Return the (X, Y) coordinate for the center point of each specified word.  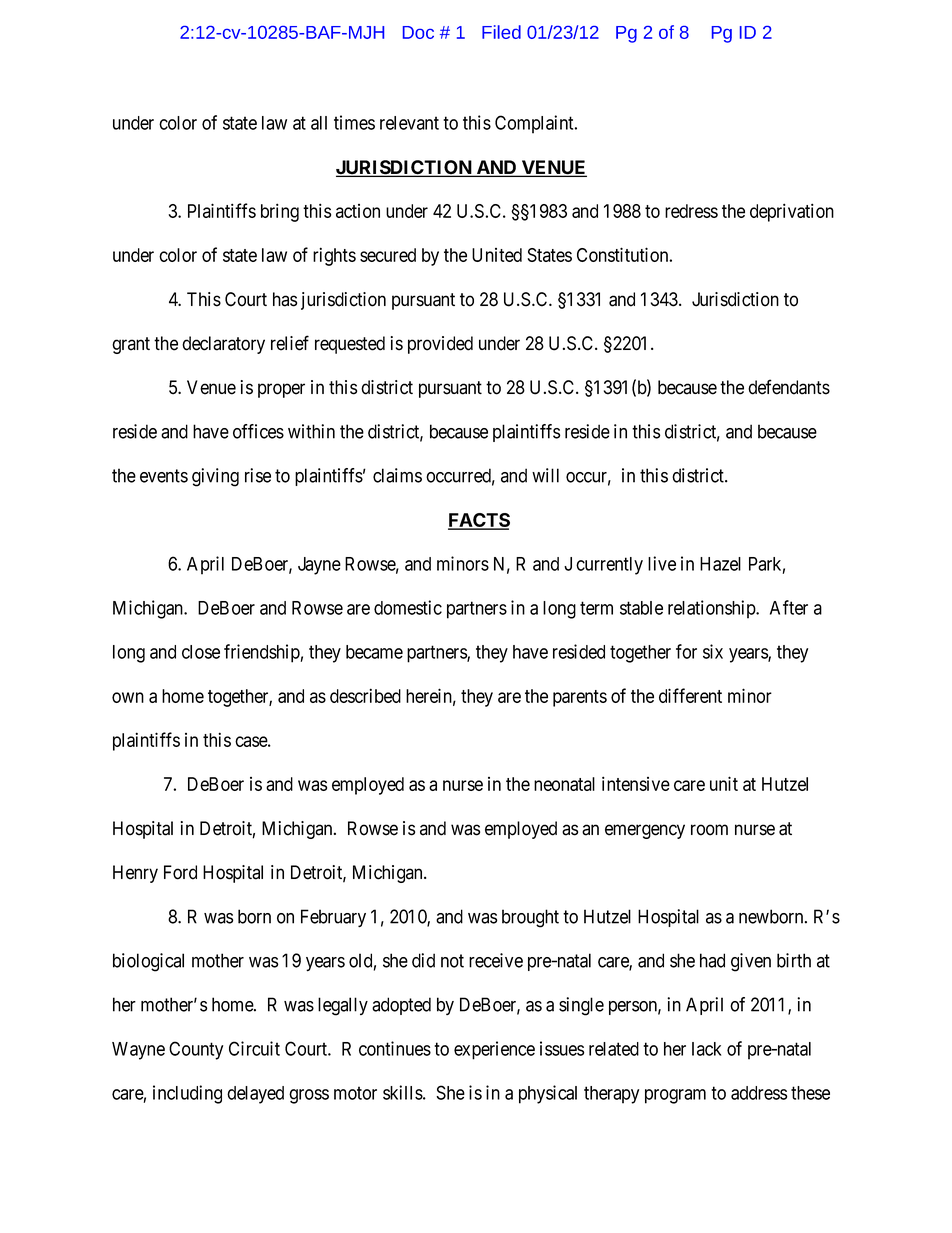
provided (440, 345)
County (196, 1050)
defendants (789, 387)
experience (494, 1050)
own (128, 697)
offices (258, 431)
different (690, 695)
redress (691, 211)
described (365, 695)
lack (707, 1049)
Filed (501, 32)
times (354, 122)
